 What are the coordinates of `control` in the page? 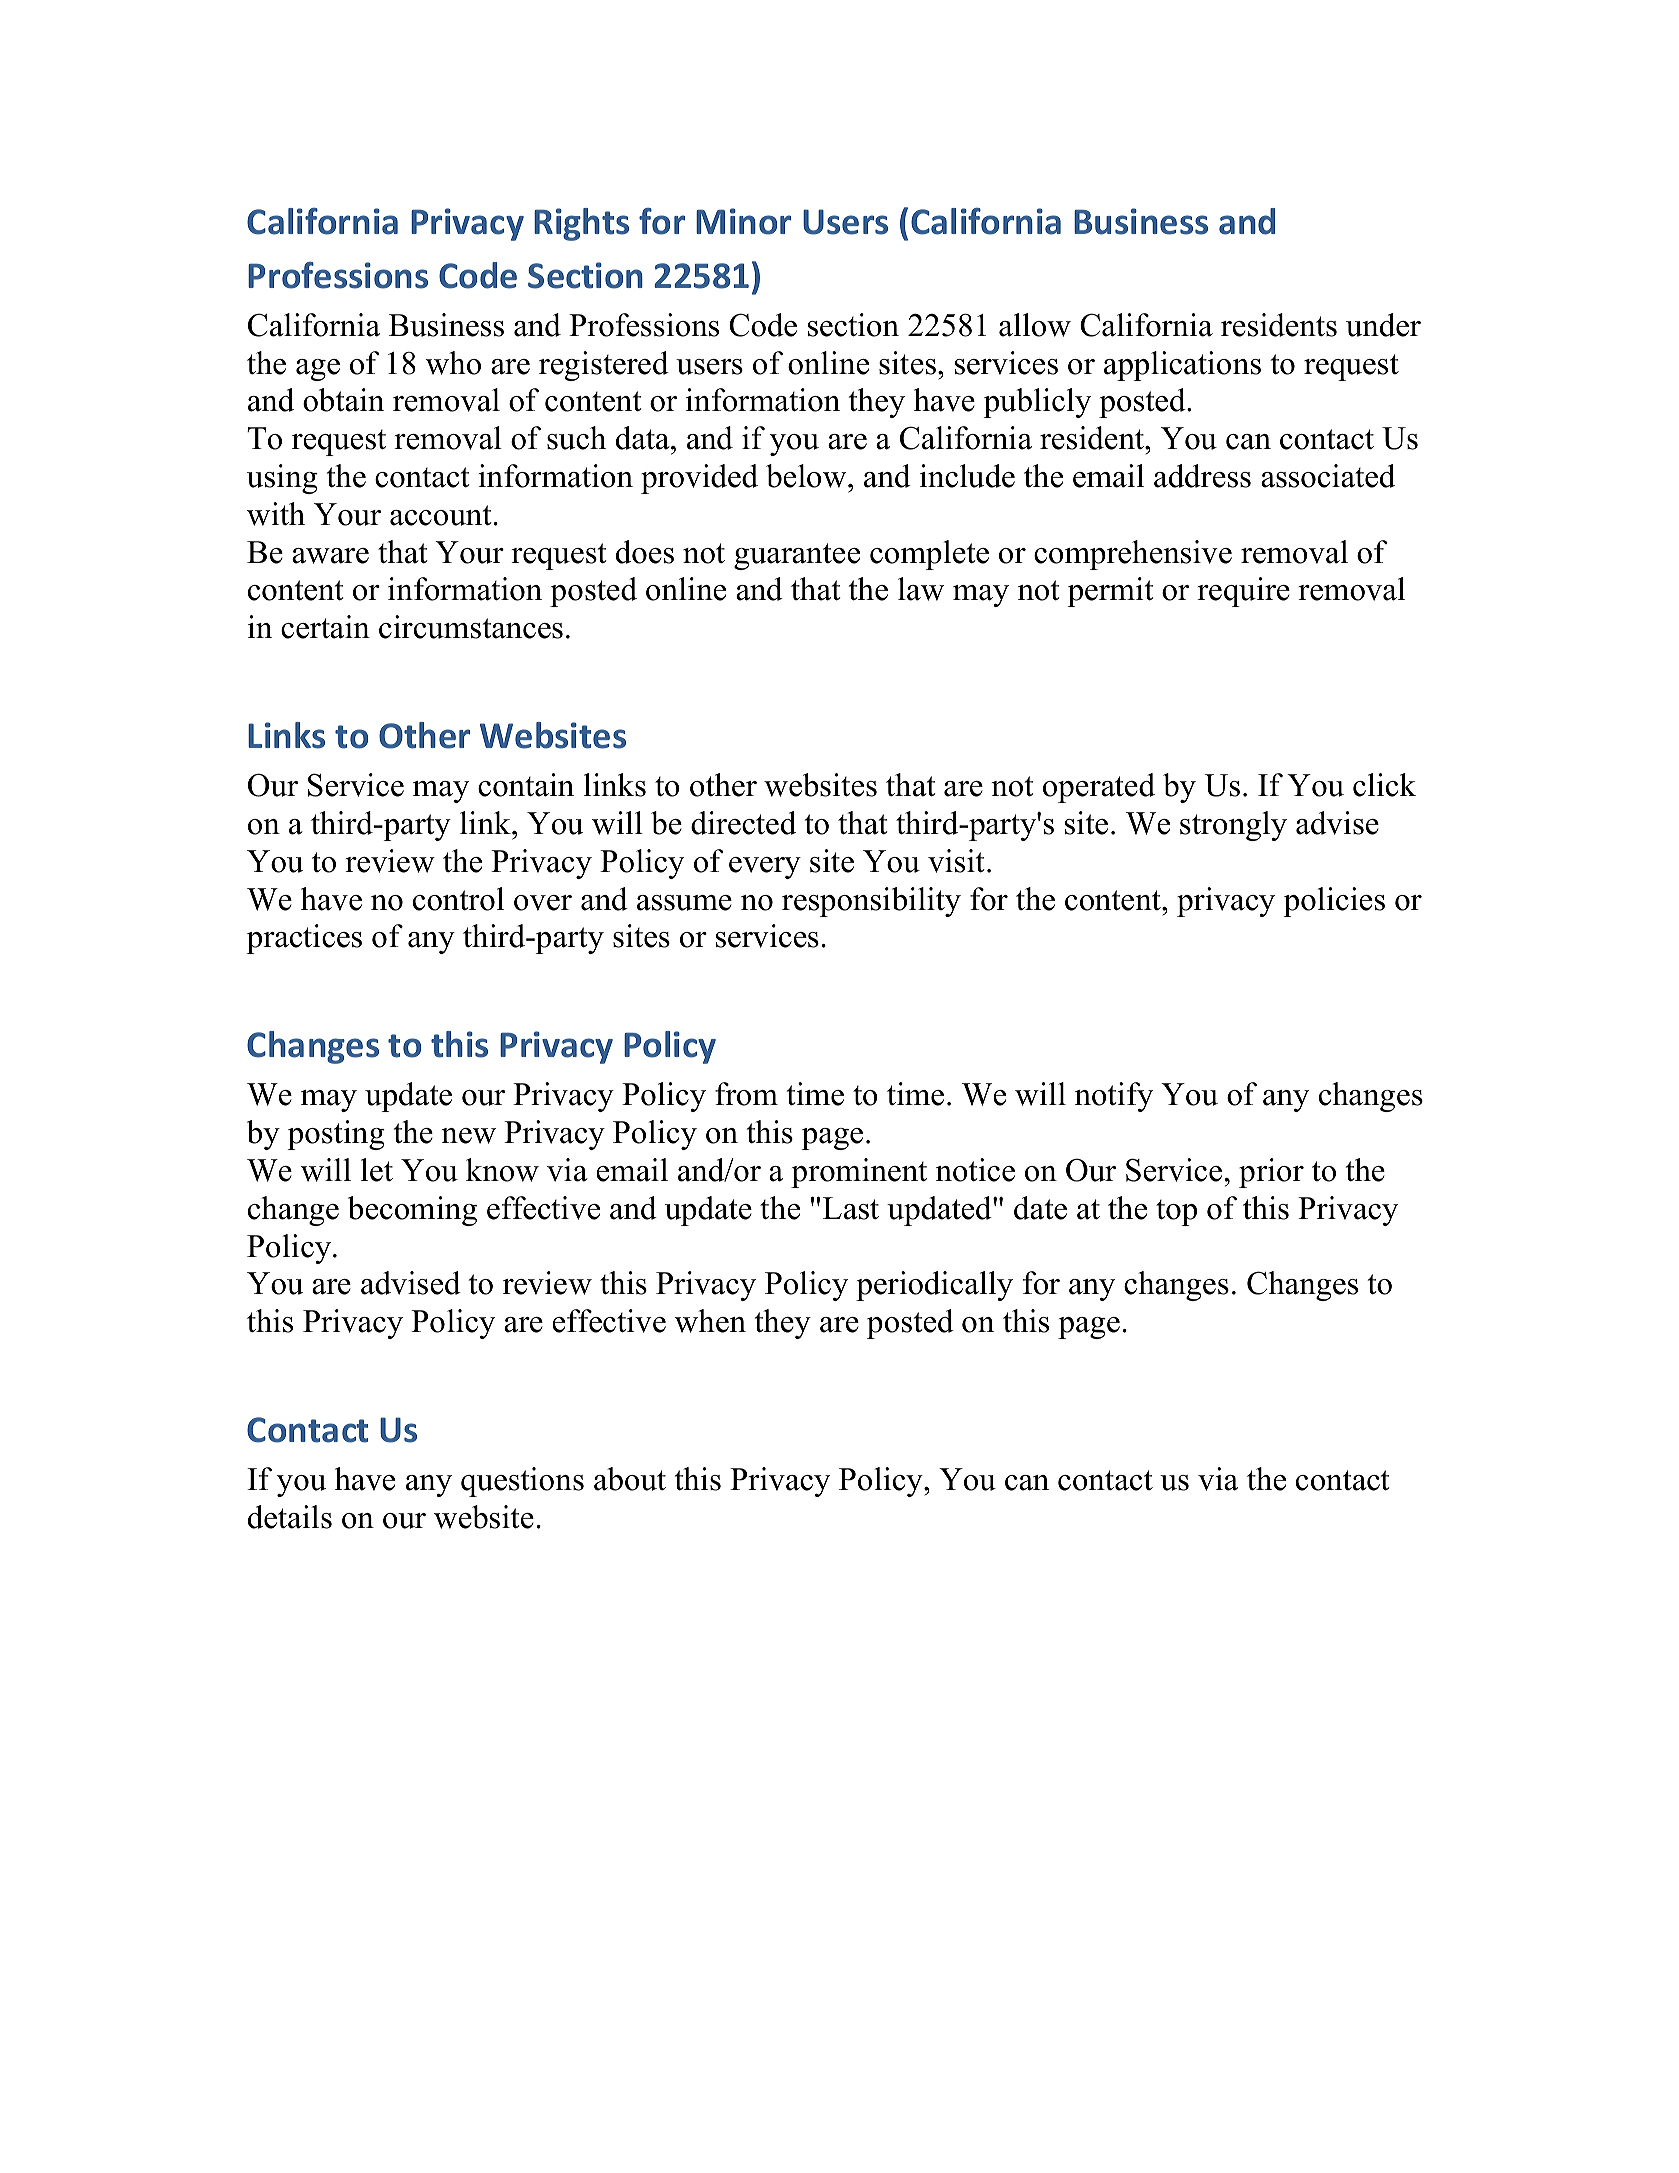 It's located at (458, 899).
